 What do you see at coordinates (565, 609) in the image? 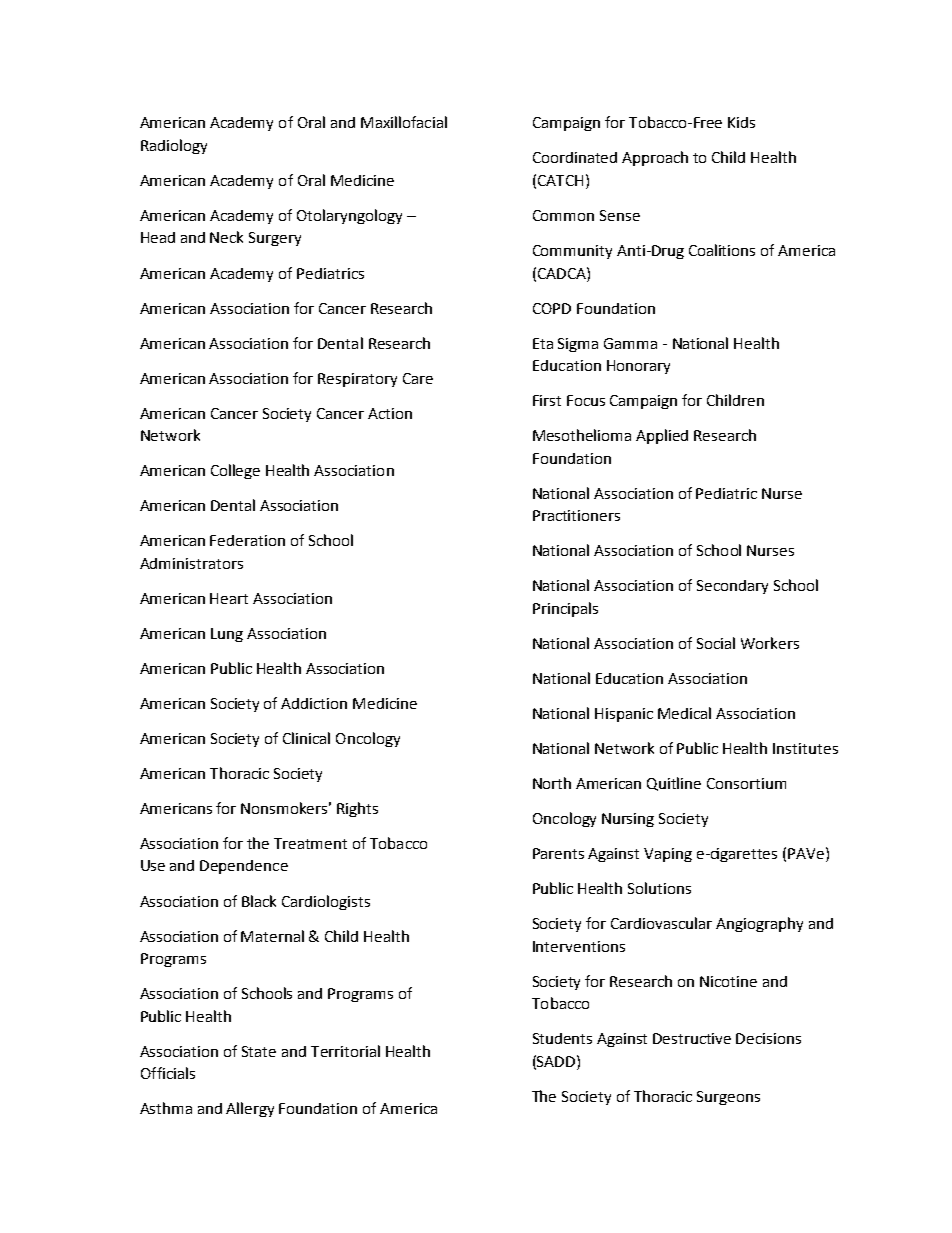
I see `Principals` at bounding box center [565, 609].
